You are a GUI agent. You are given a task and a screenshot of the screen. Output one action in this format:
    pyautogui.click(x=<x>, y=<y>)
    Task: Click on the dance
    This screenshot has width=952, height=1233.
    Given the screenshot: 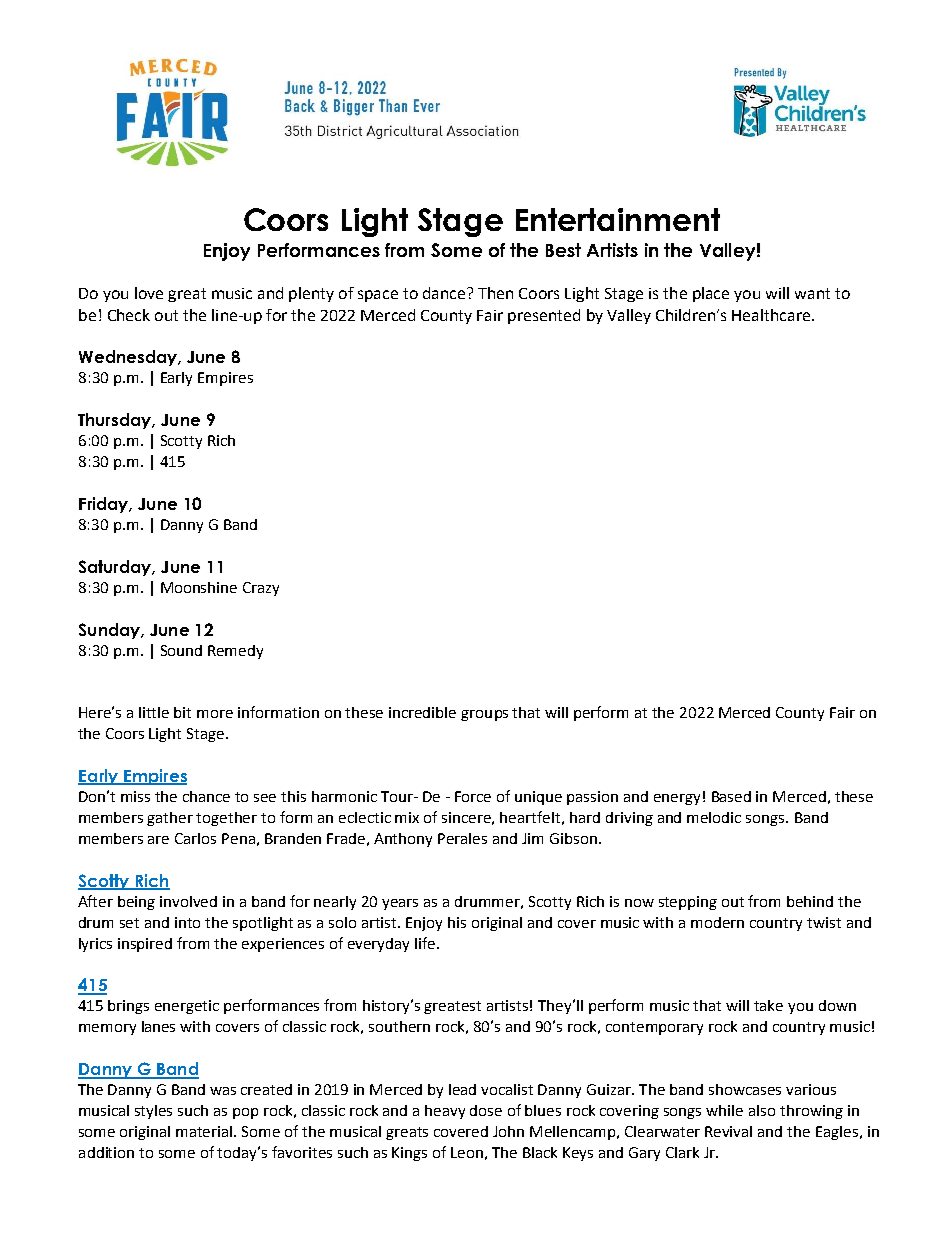 What is the action you would take?
    pyautogui.click(x=445, y=293)
